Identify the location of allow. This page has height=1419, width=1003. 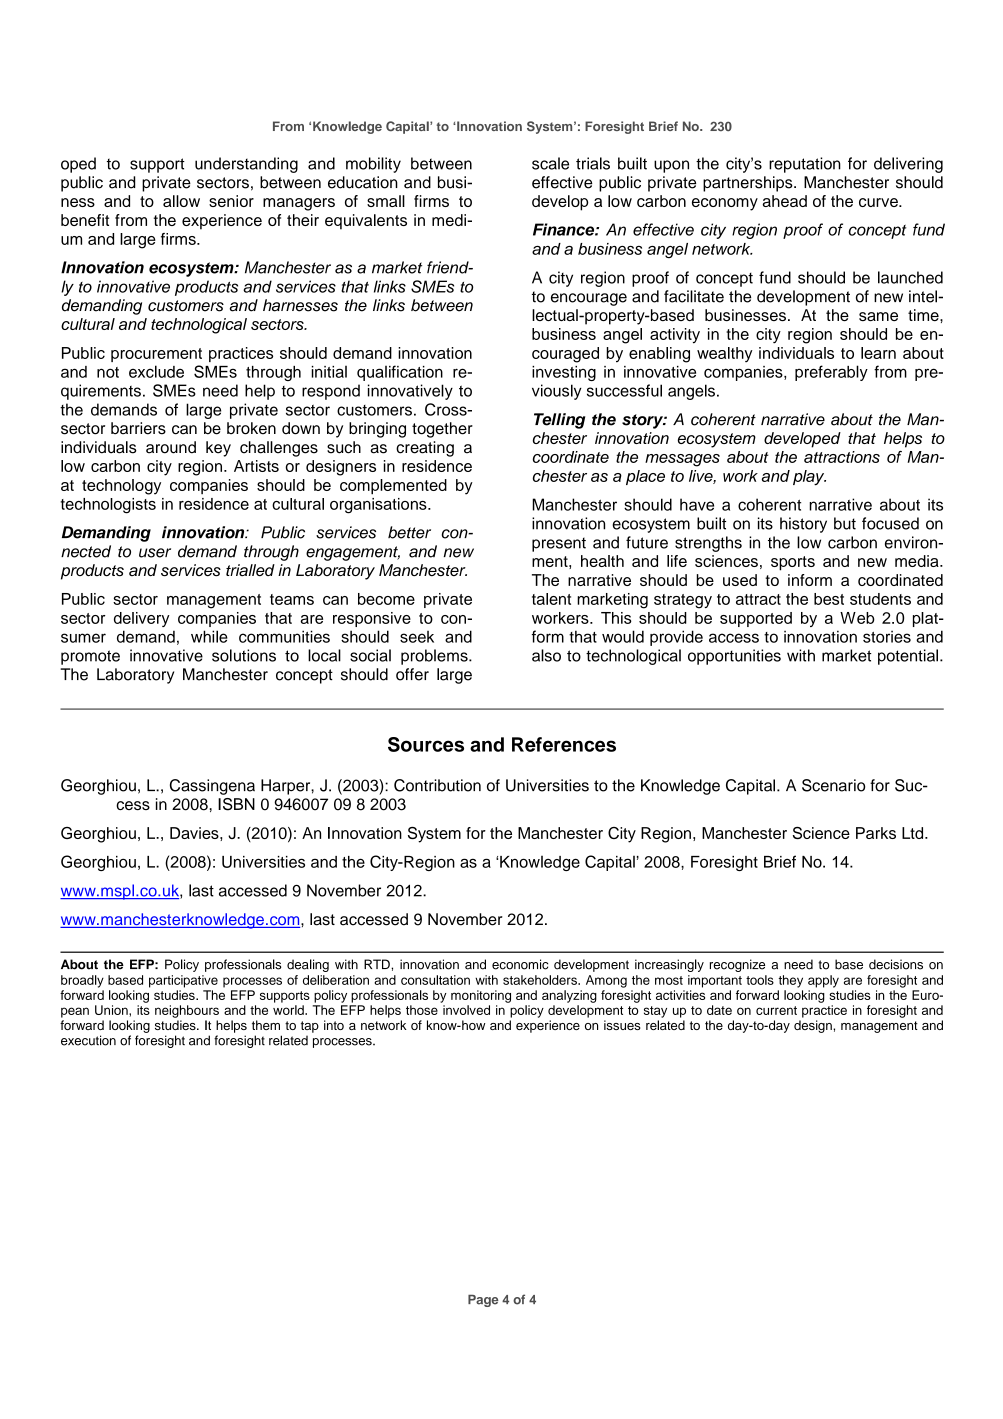
(181, 201).
